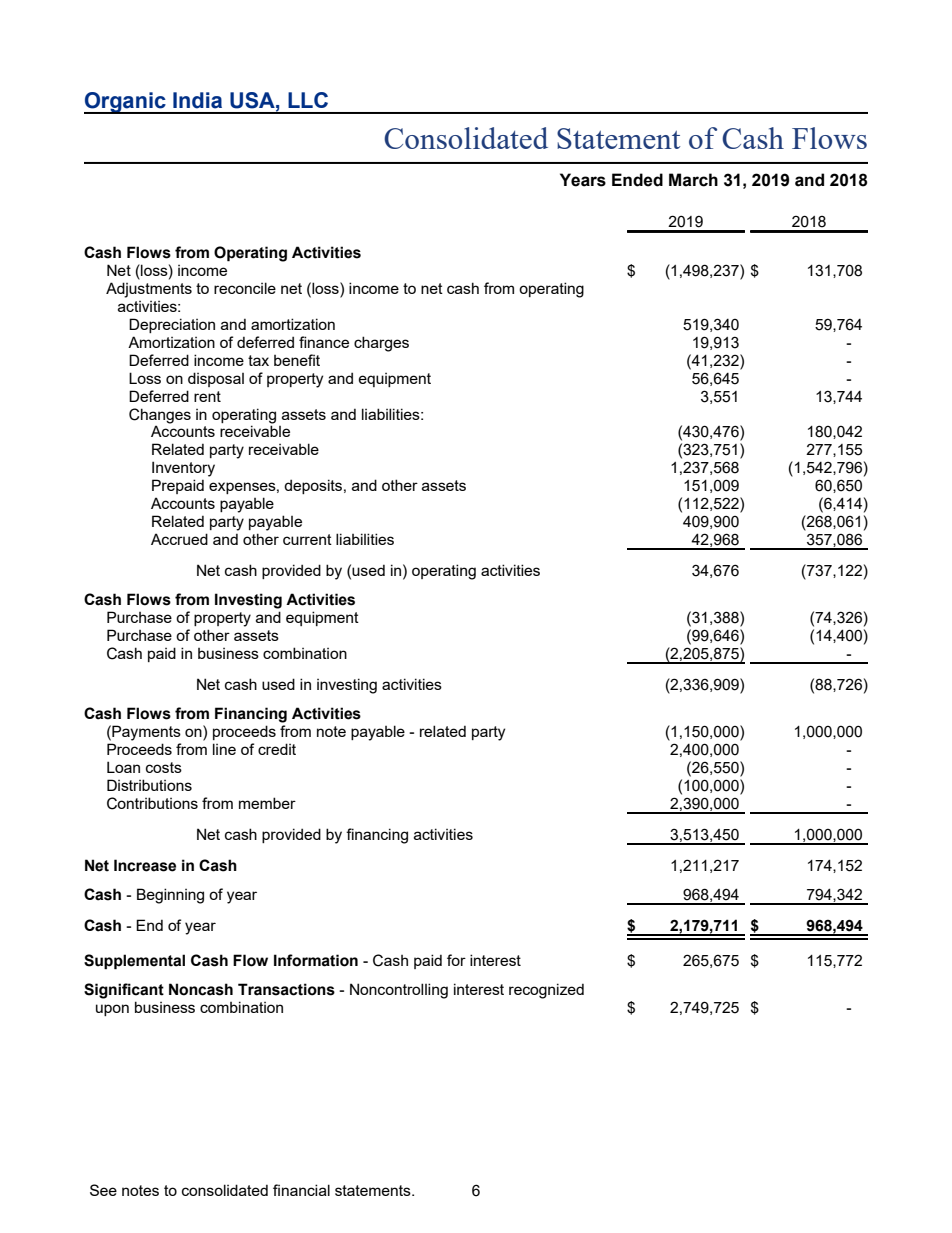 Image resolution: width=952 pixels, height=1233 pixels. What do you see at coordinates (301, 1190) in the page?
I see `financial` at bounding box center [301, 1190].
